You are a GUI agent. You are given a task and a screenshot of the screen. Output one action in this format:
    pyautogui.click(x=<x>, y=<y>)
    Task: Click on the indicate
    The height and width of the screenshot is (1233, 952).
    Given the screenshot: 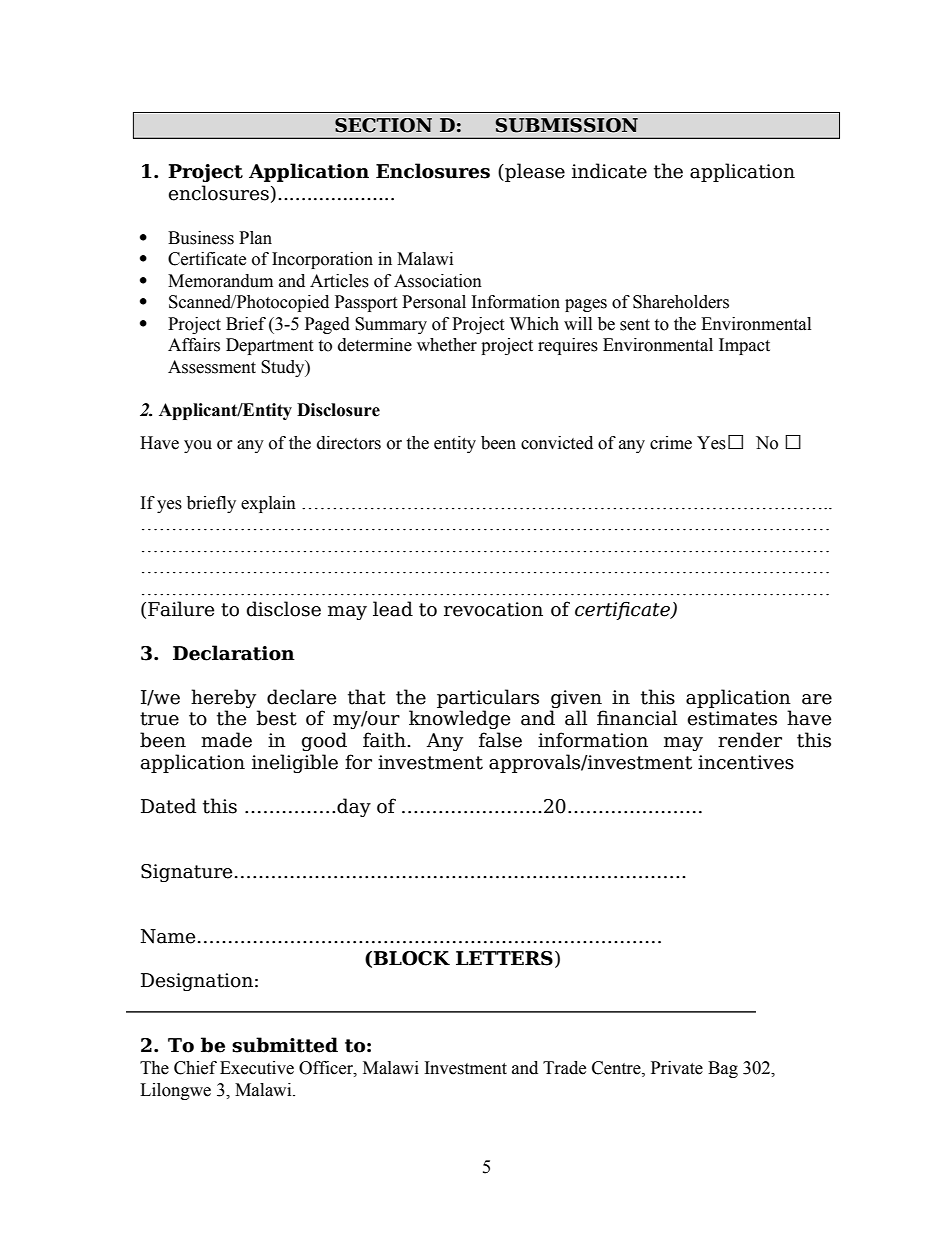 What is the action you would take?
    pyautogui.click(x=609, y=171)
